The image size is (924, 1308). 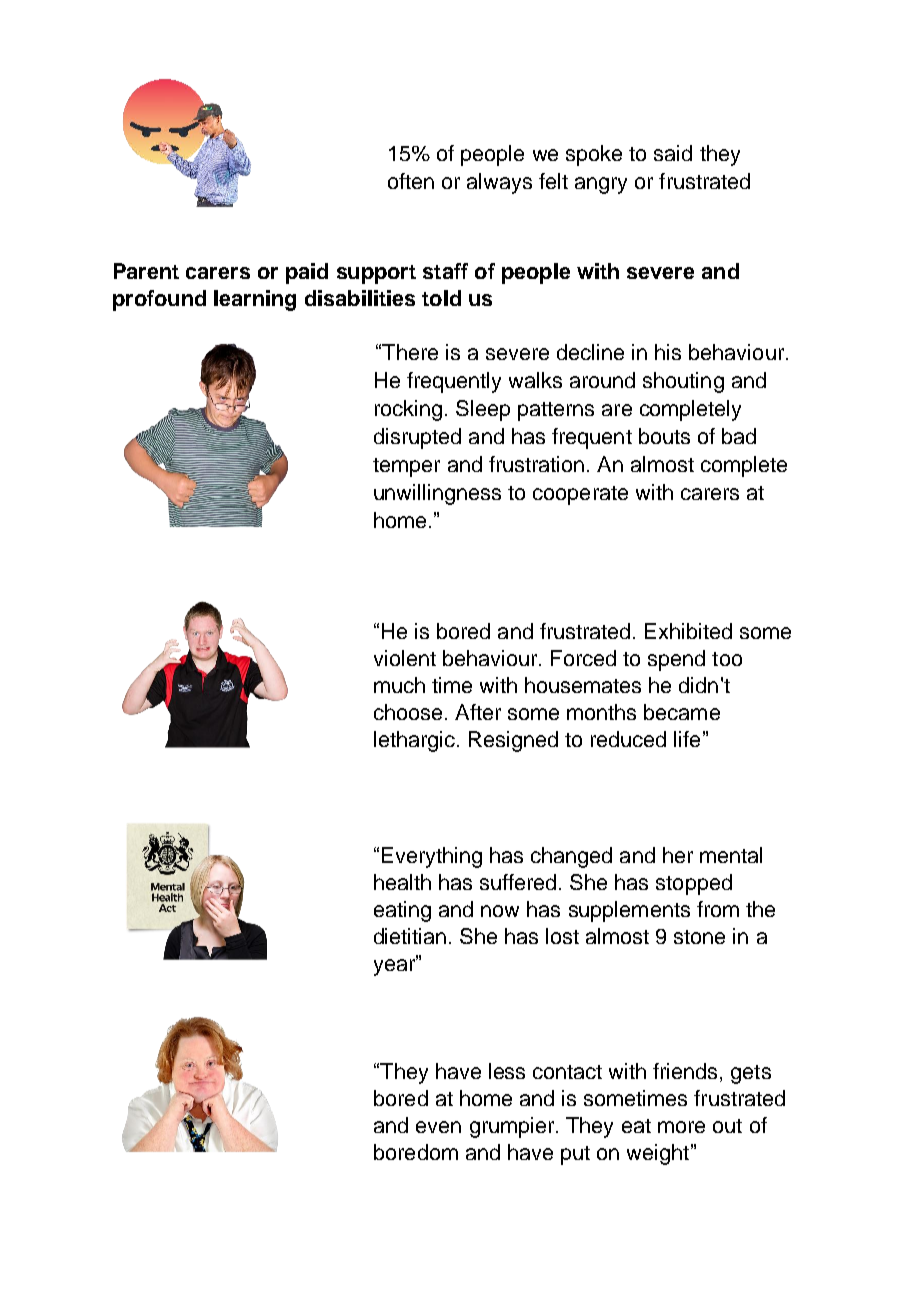 What do you see at coordinates (673, 153) in the image?
I see `said` at bounding box center [673, 153].
